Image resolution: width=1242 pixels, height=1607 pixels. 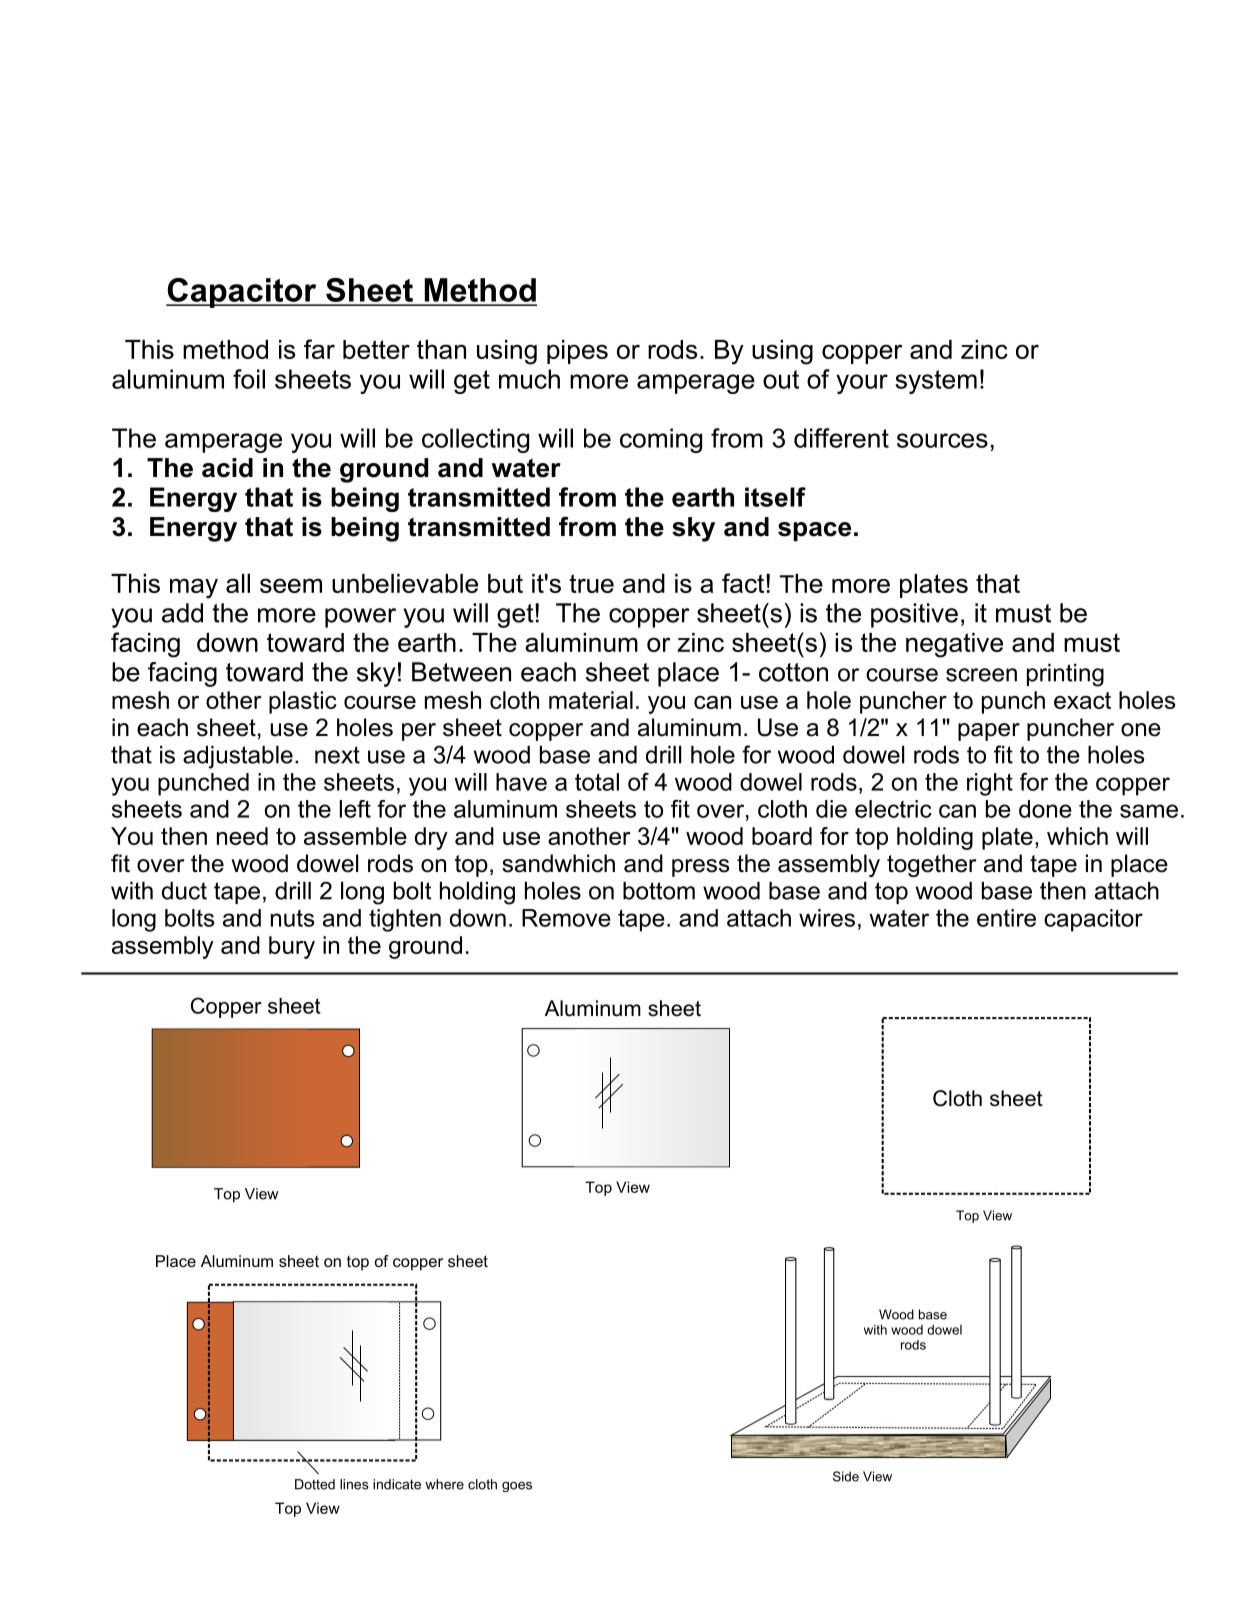 What do you see at coordinates (1065, 675) in the image?
I see `printing` at bounding box center [1065, 675].
